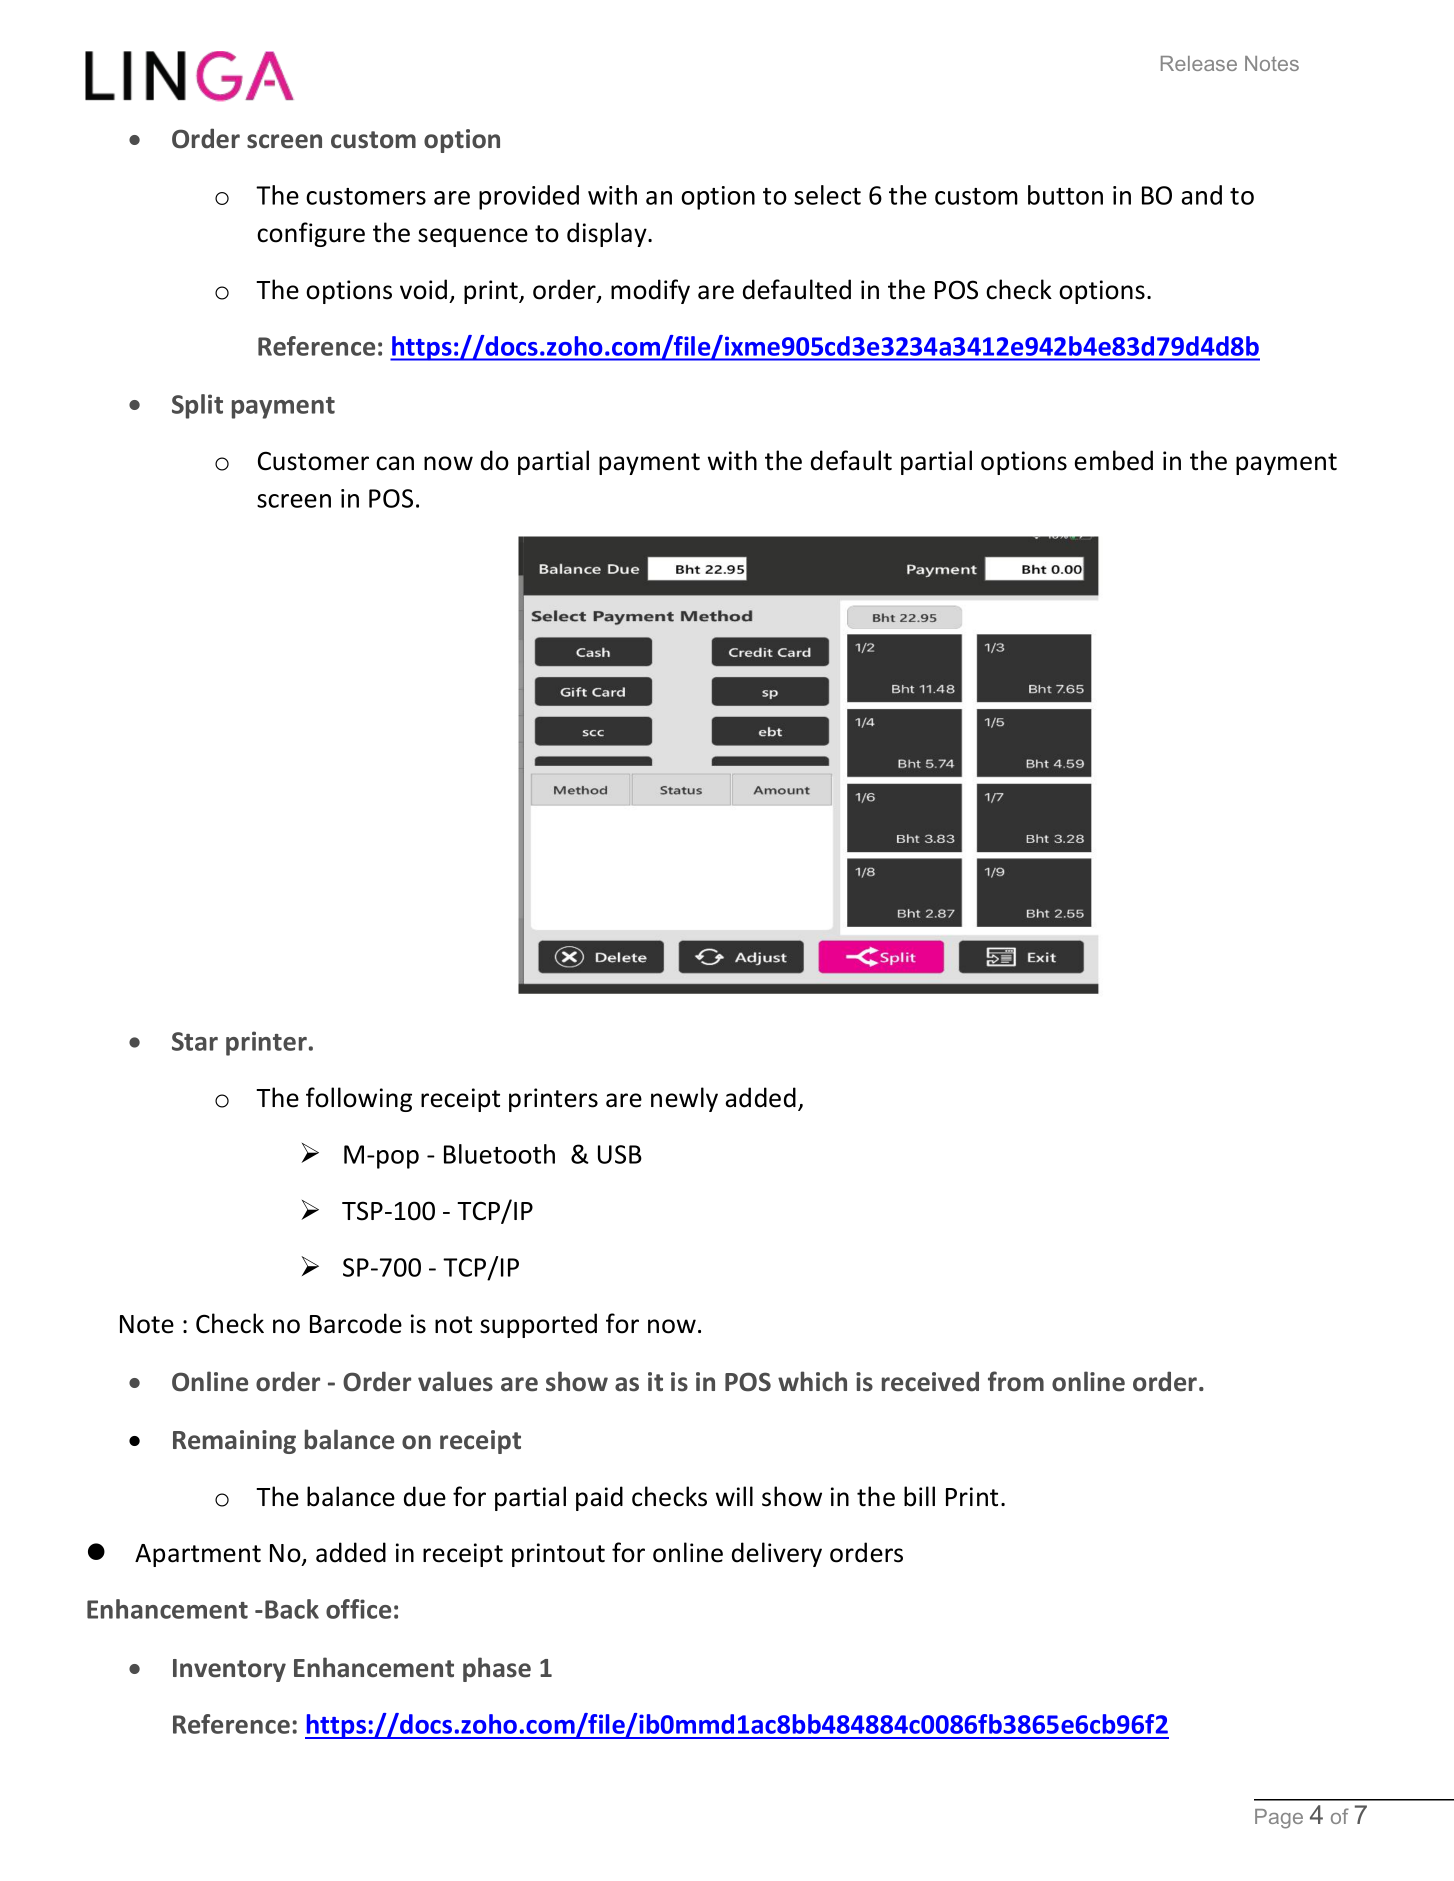 Image resolution: width=1454 pixels, height=1881 pixels. Describe the element at coordinates (311, 234) in the document. I see `configure` at that location.
